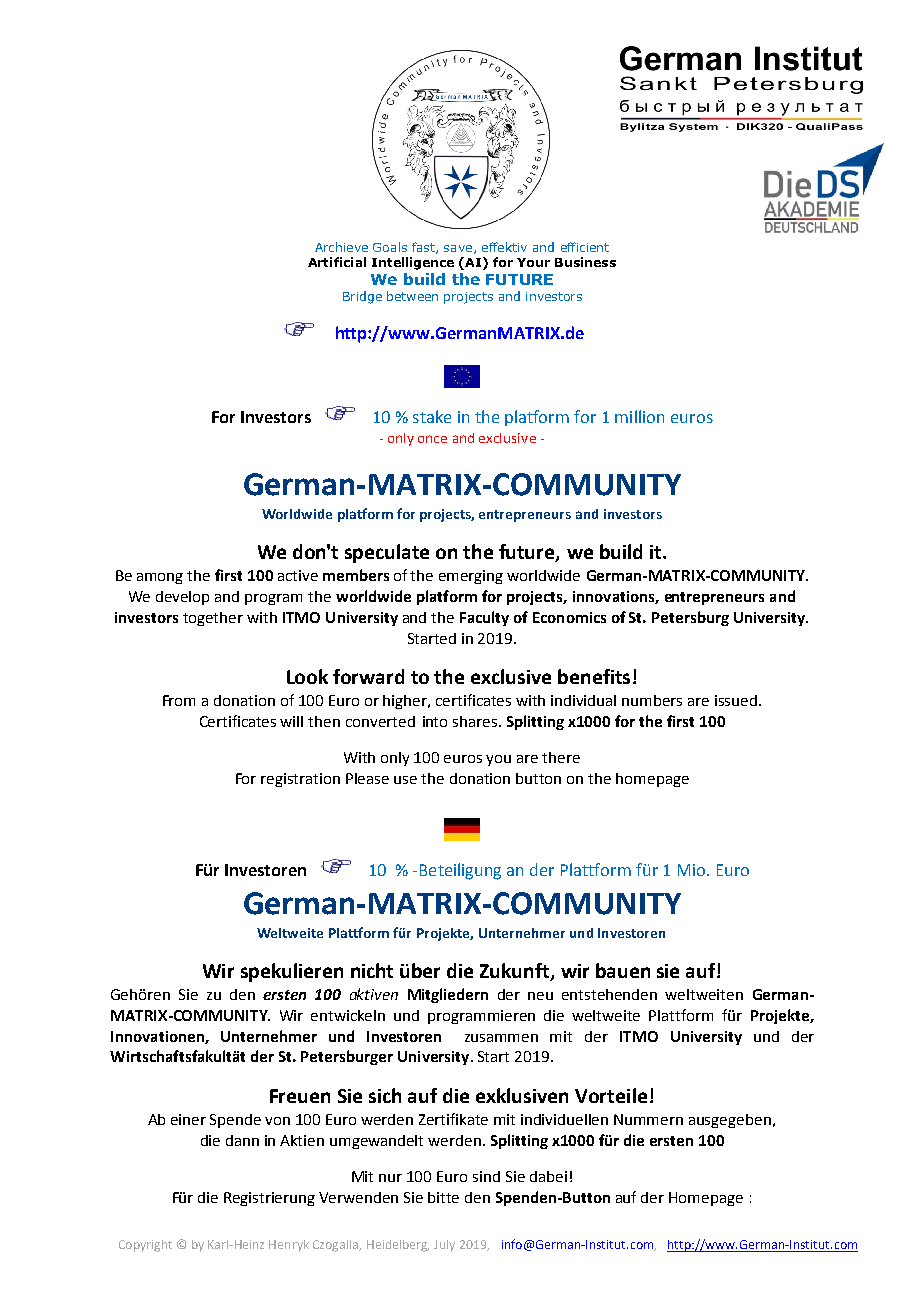  I want to click on Artificial, so click(337, 262).
